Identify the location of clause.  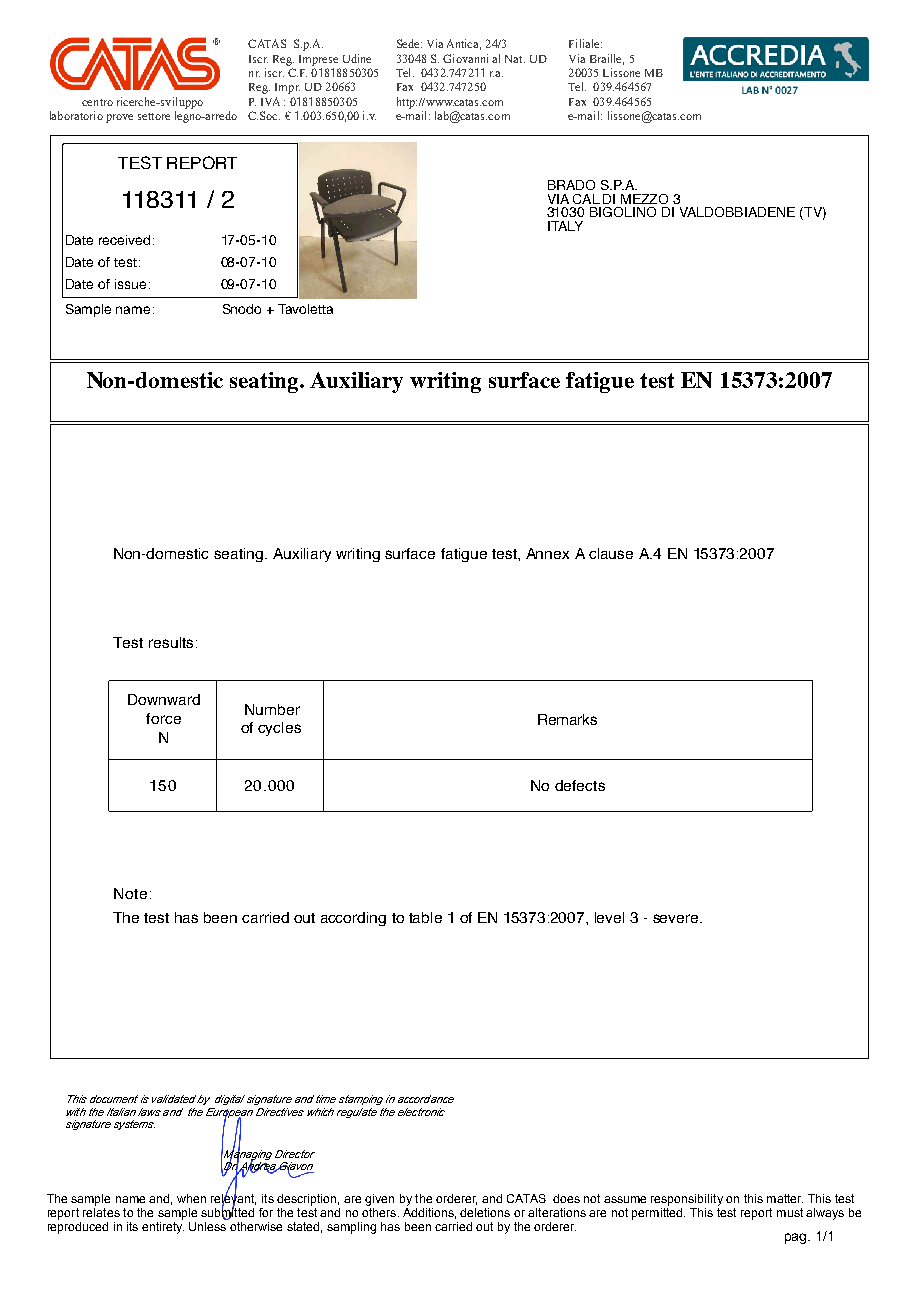
(611, 553).
